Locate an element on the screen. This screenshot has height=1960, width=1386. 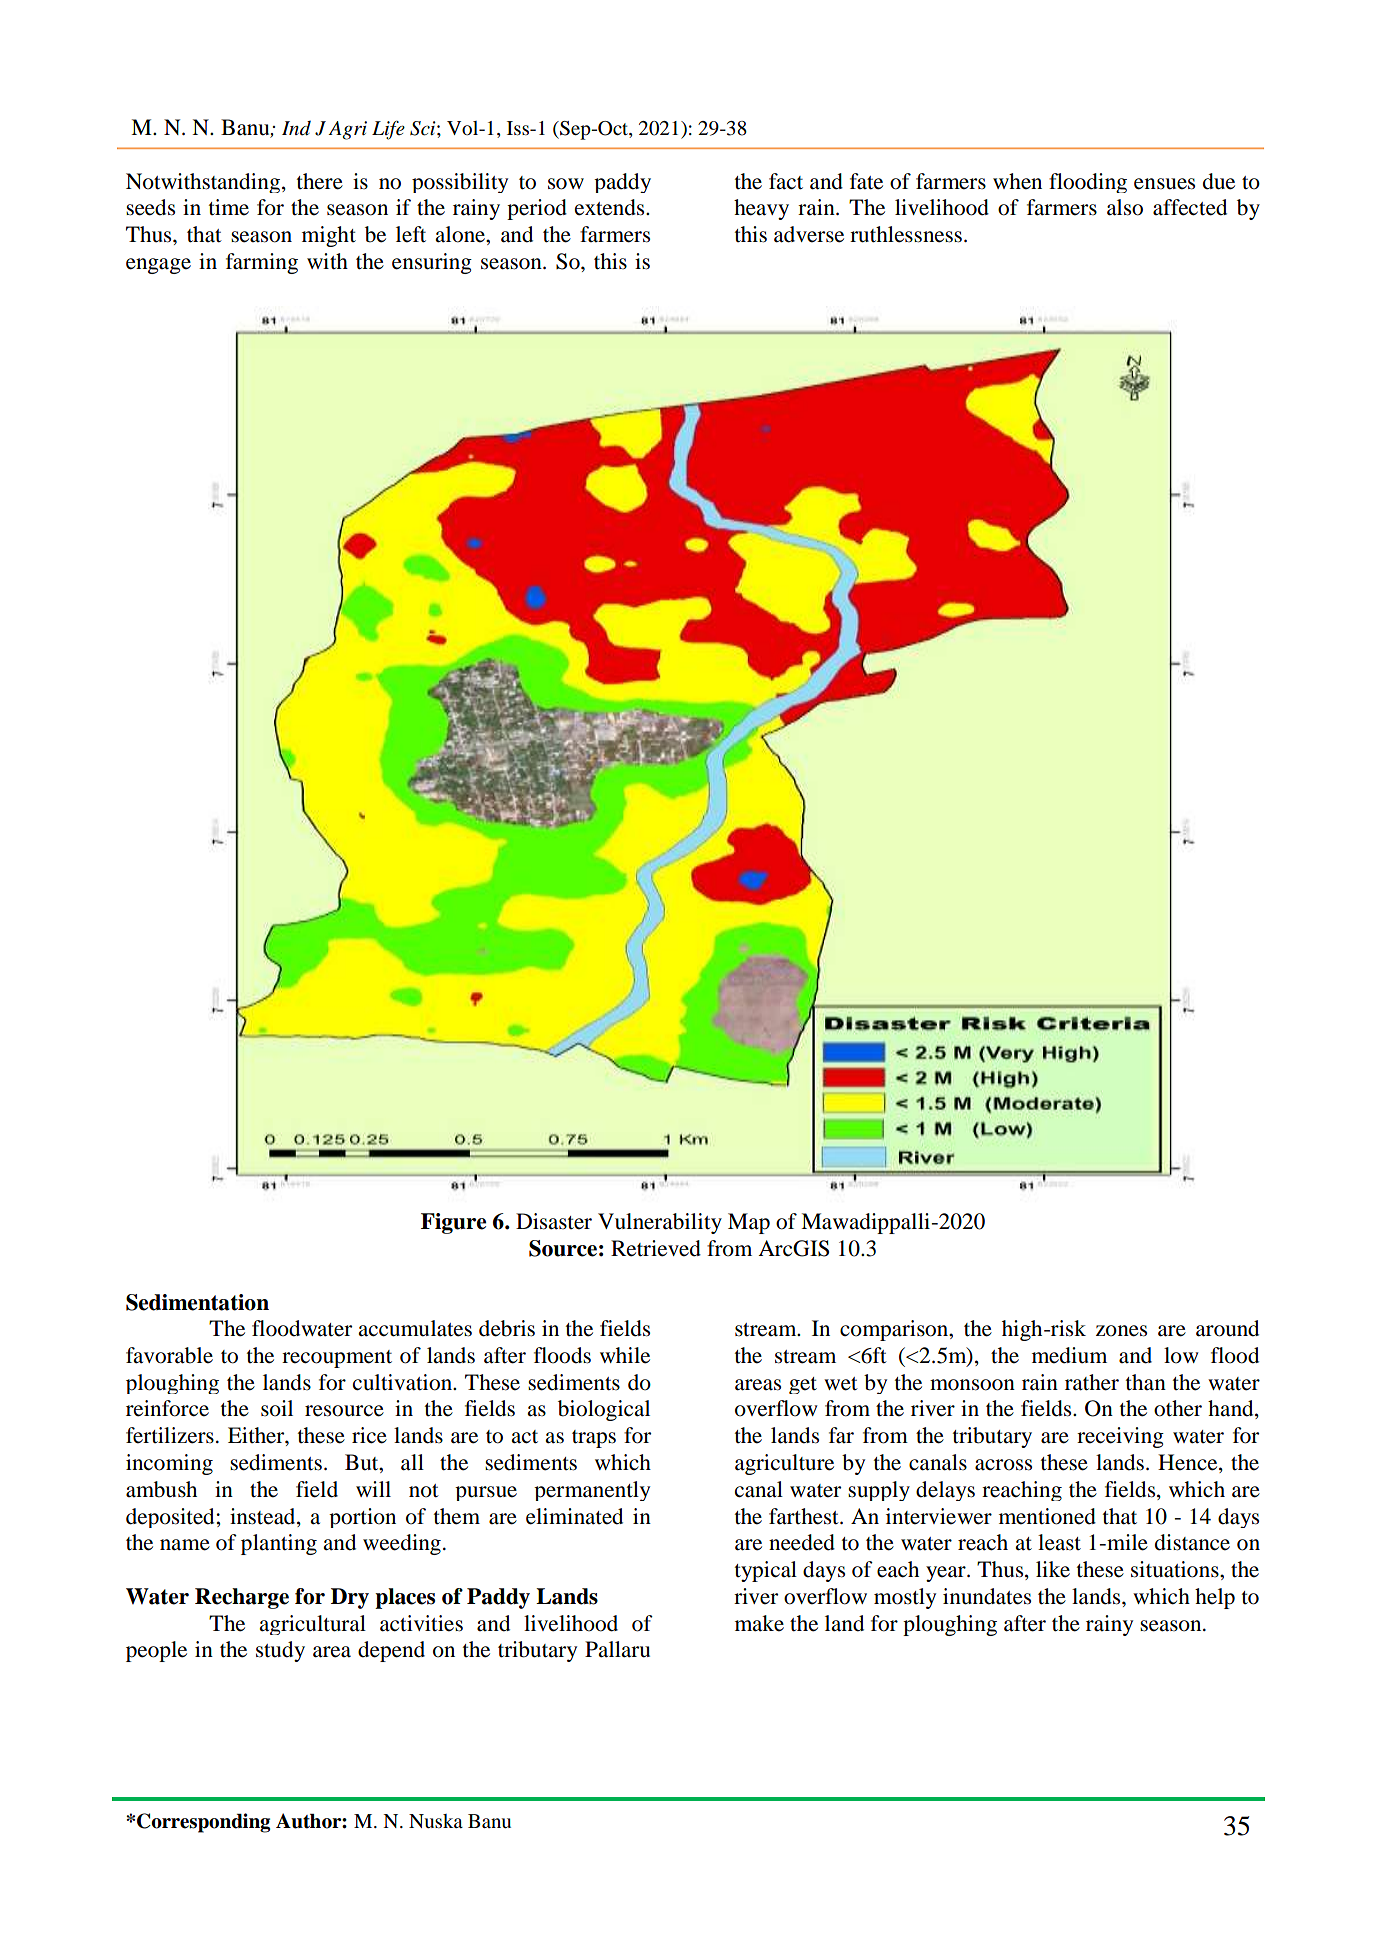
heavy is located at coordinates (761, 209).
